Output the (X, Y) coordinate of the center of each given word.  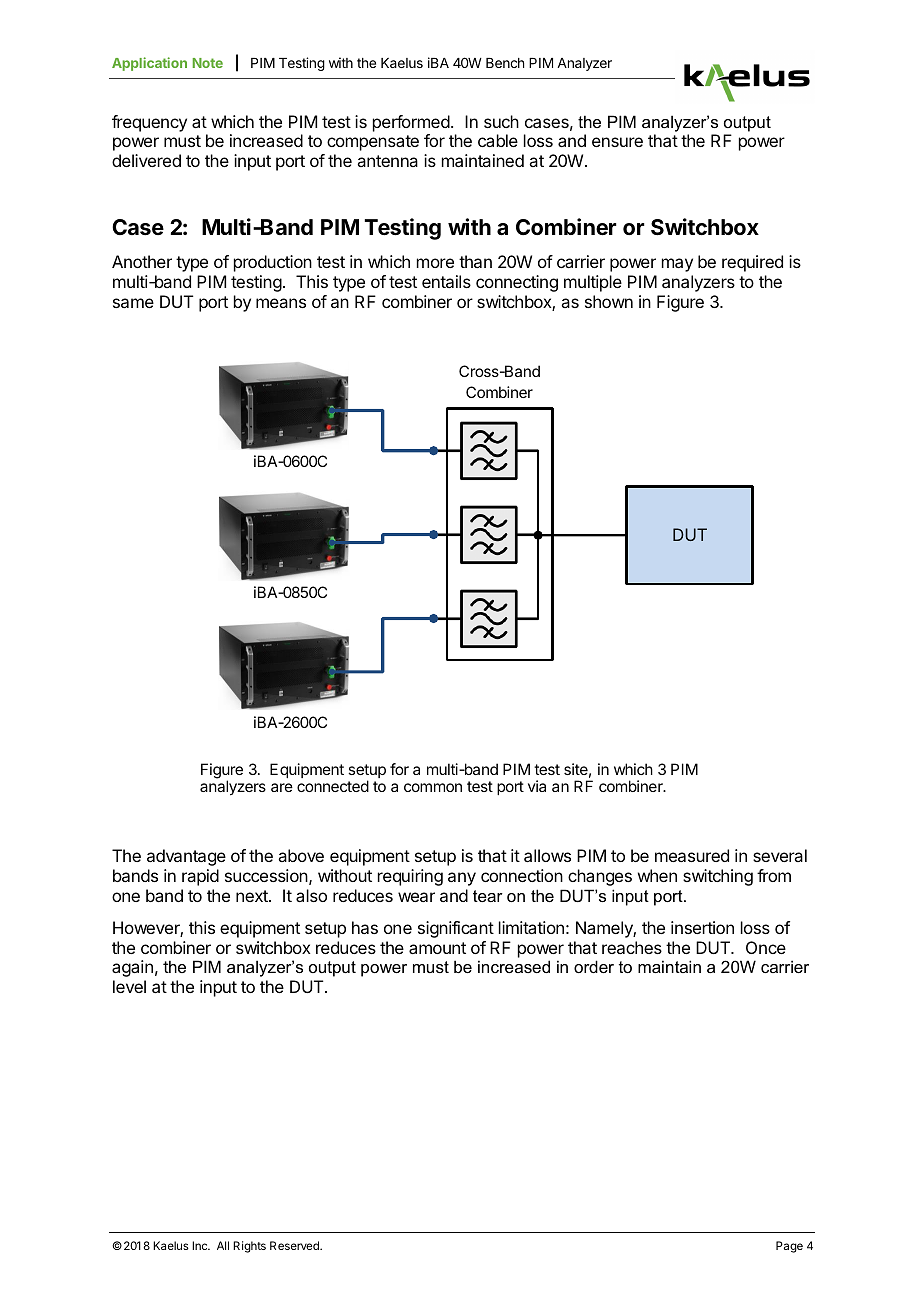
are (282, 787)
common (433, 787)
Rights (249, 1247)
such (501, 121)
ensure (617, 142)
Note (208, 63)
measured (692, 855)
